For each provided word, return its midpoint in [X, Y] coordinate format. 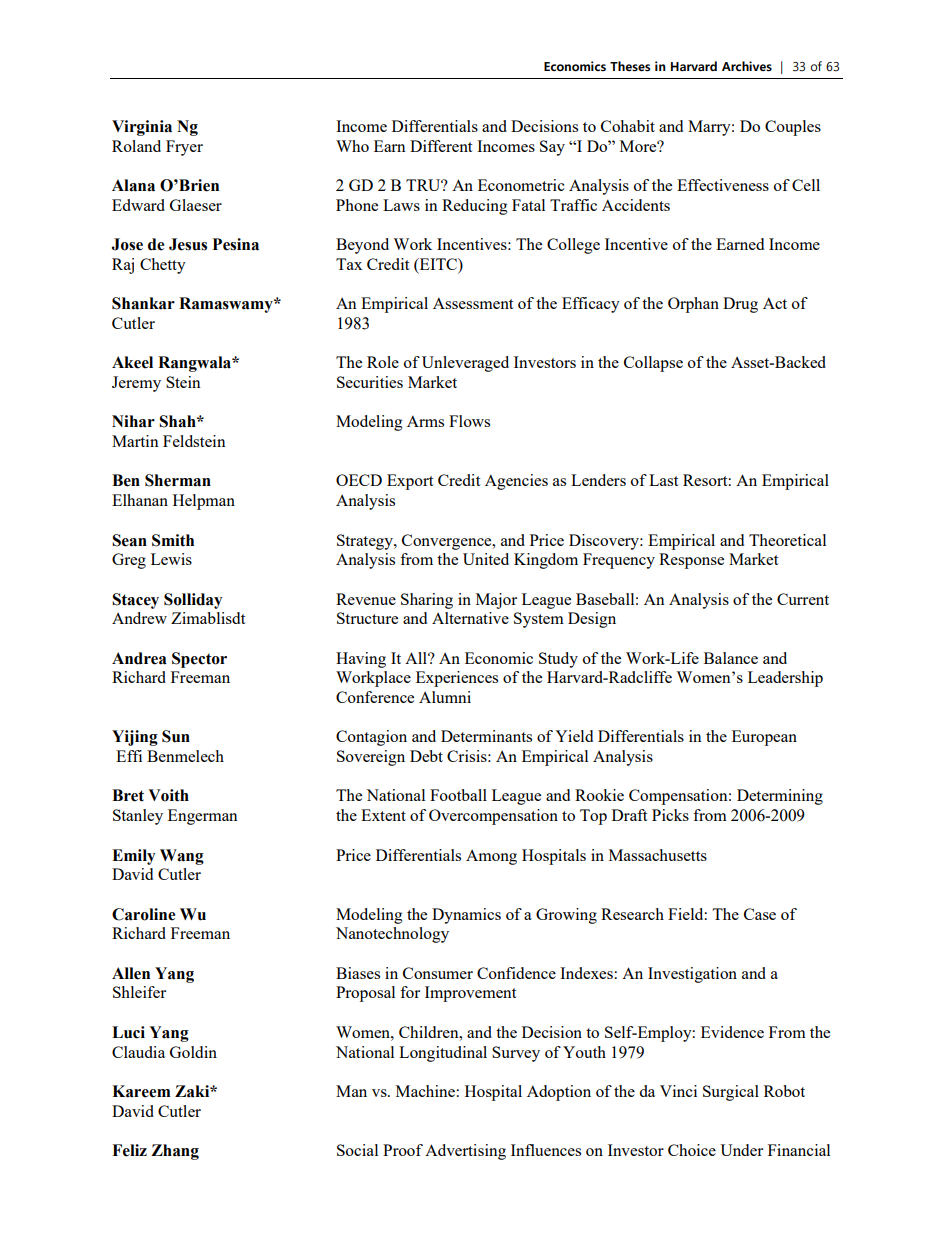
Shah [178, 421]
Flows [469, 421]
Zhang [175, 1152]
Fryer [184, 148]
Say [552, 148]
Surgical [731, 1093]
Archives [747, 66]
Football [458, 795]
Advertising [465, 1152]
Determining [780, 797]
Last [663, 480]
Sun [176, 736]
